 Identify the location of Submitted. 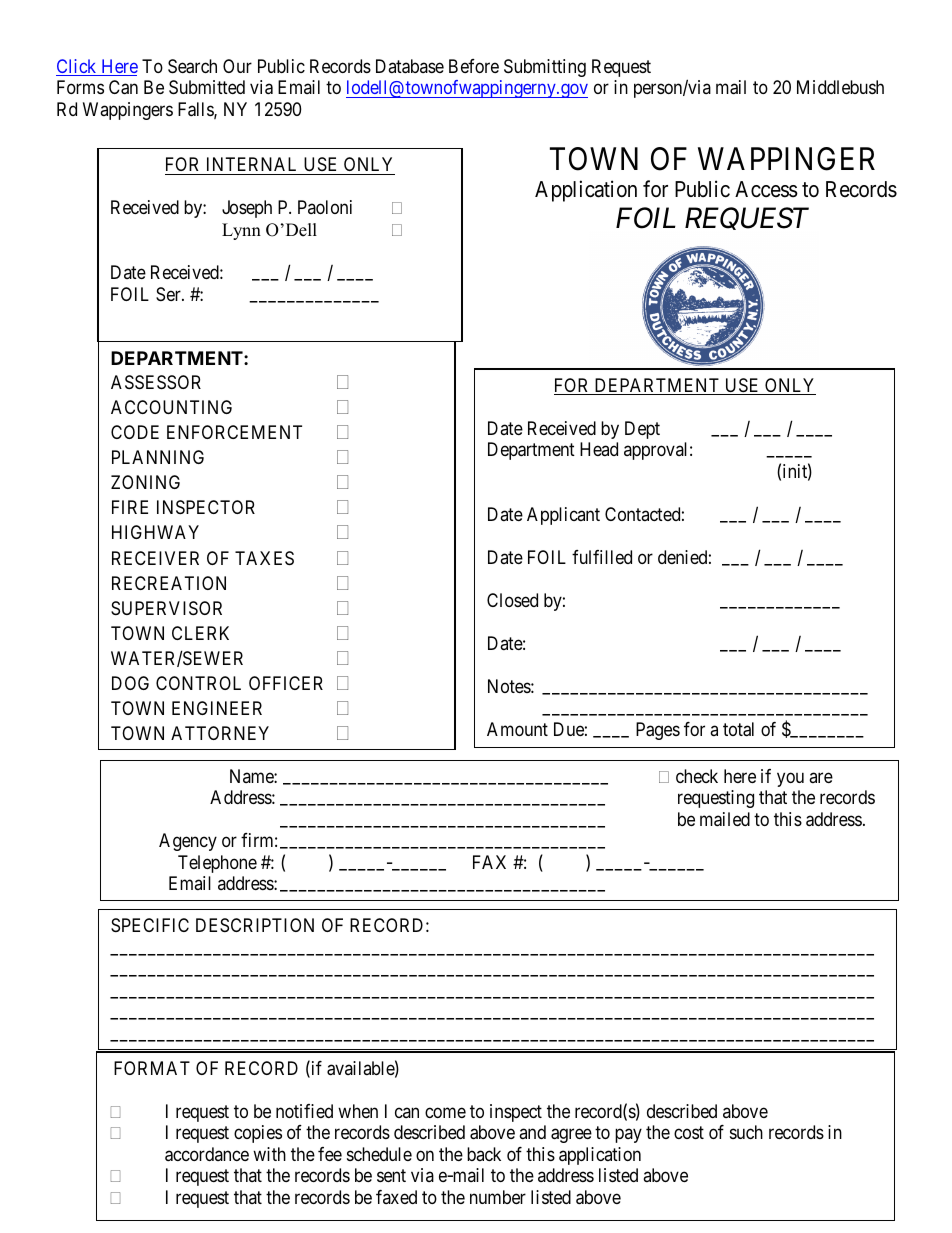
(207, 87).
